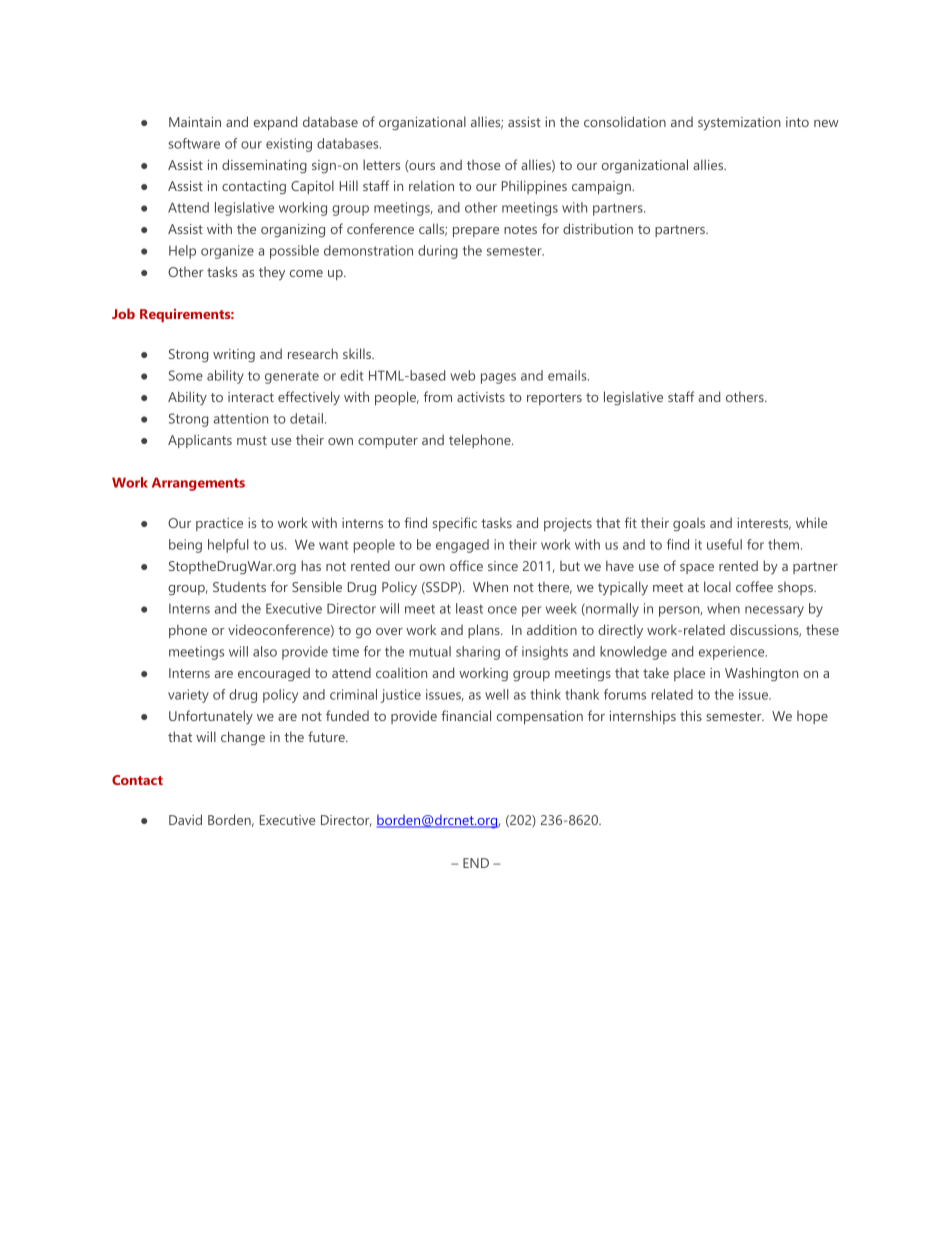 The height and width of the screenshot is (1233, 952). Describe the element at coordinates (797, 122) in the screenshot. I see `into` at that location.
